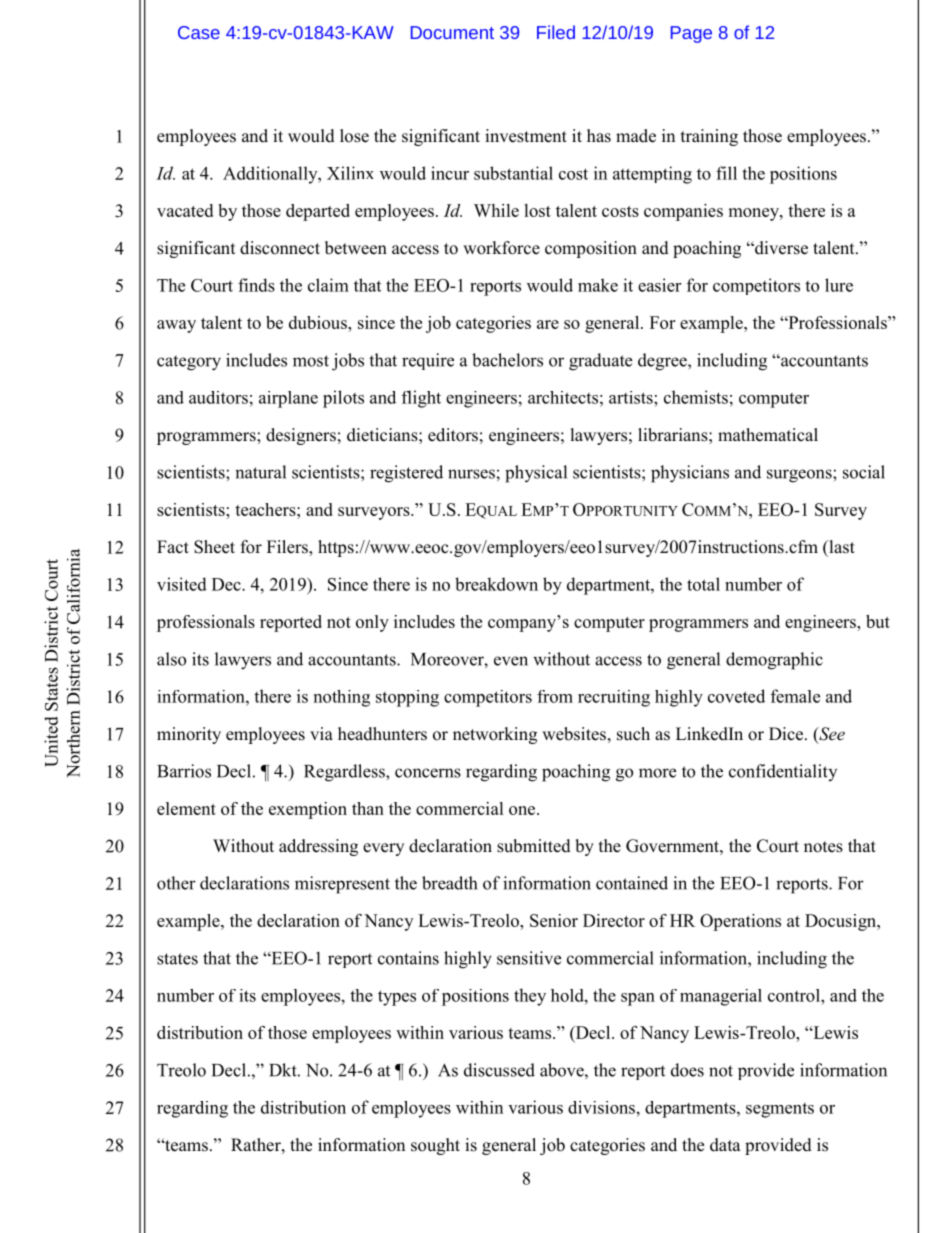  Describe the element at coordinates (176, 883) in the document. I see `other` at that location.
